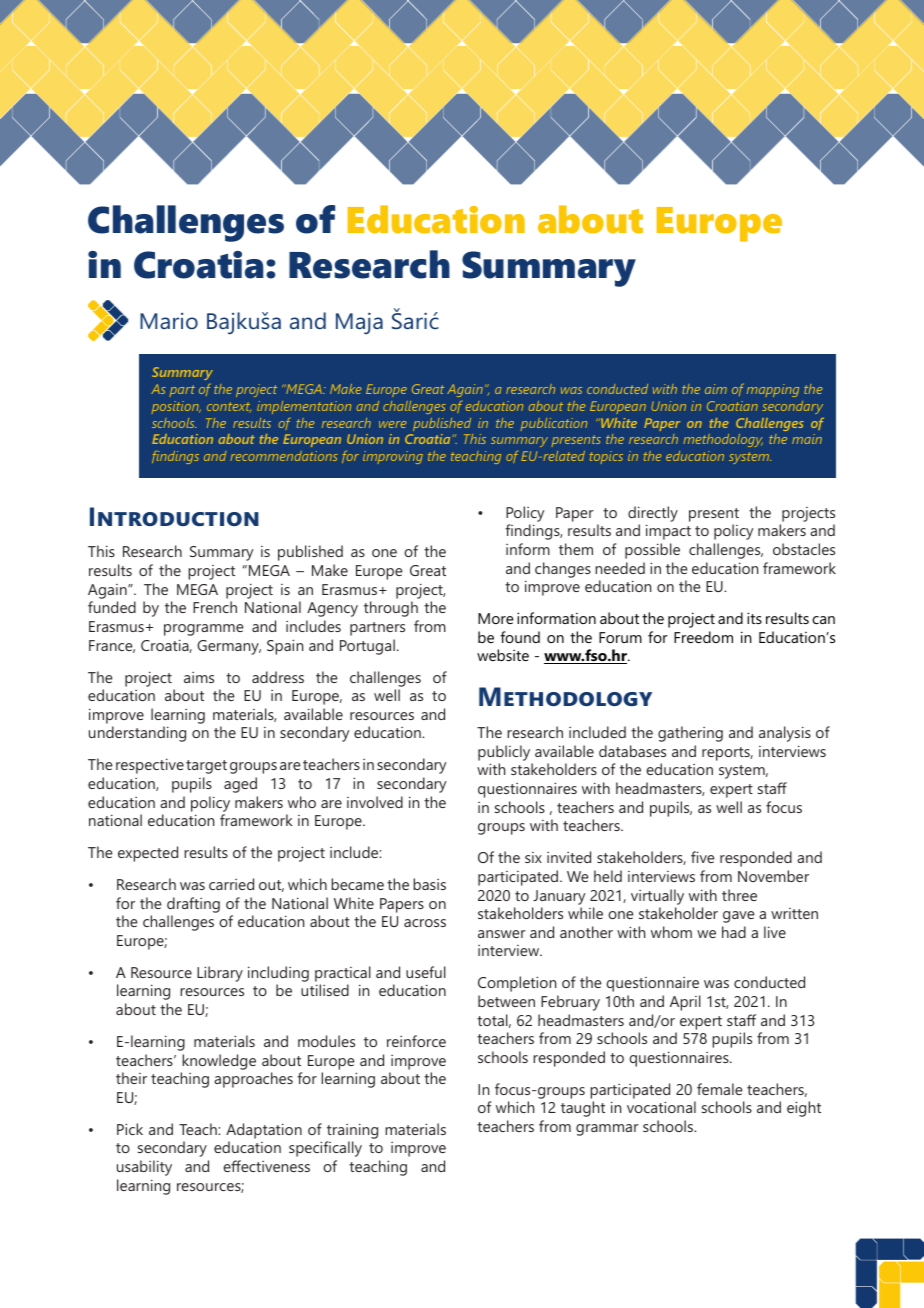  Describe the element at coordinates (804, 549) in the document. I see `obstacles` at that location.
